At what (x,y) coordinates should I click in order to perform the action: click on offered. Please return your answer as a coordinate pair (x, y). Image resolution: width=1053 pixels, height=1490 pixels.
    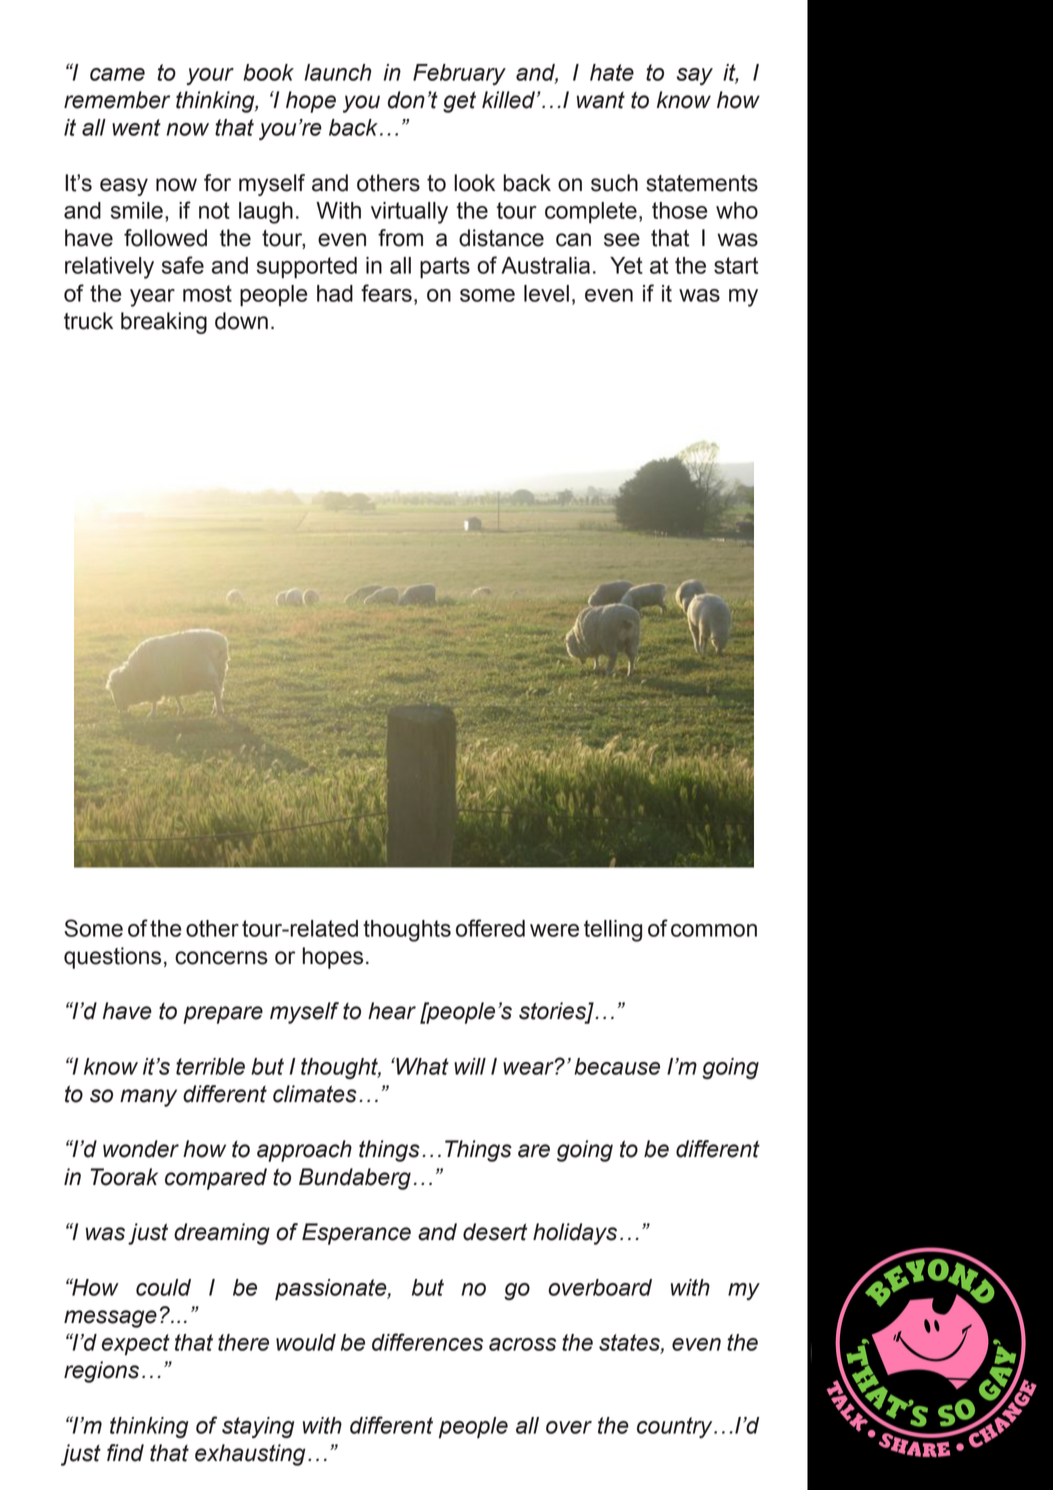
    Looking at the image, I should click on (490, 928).
